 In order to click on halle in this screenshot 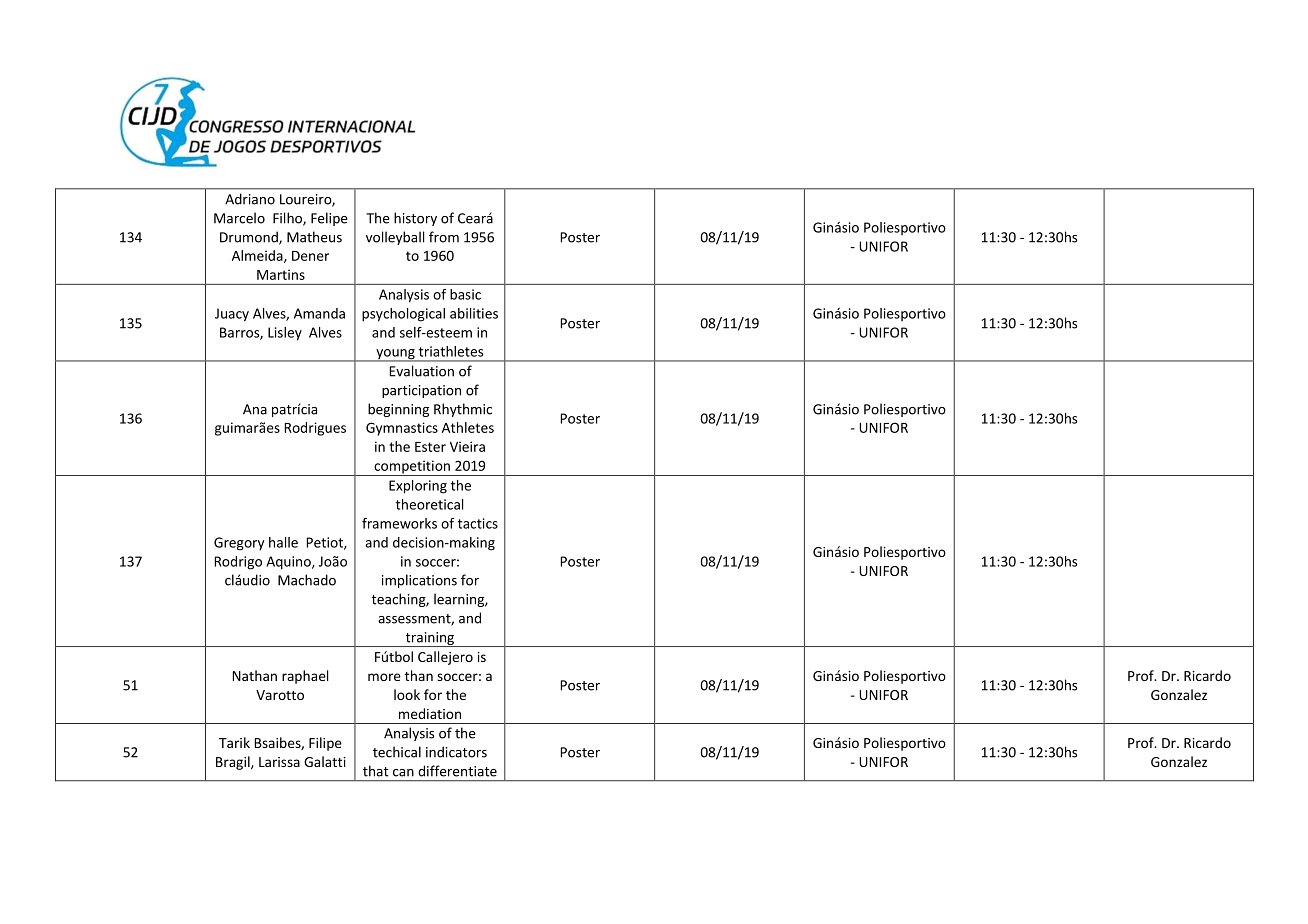, I will do `click(283, 542)`.
